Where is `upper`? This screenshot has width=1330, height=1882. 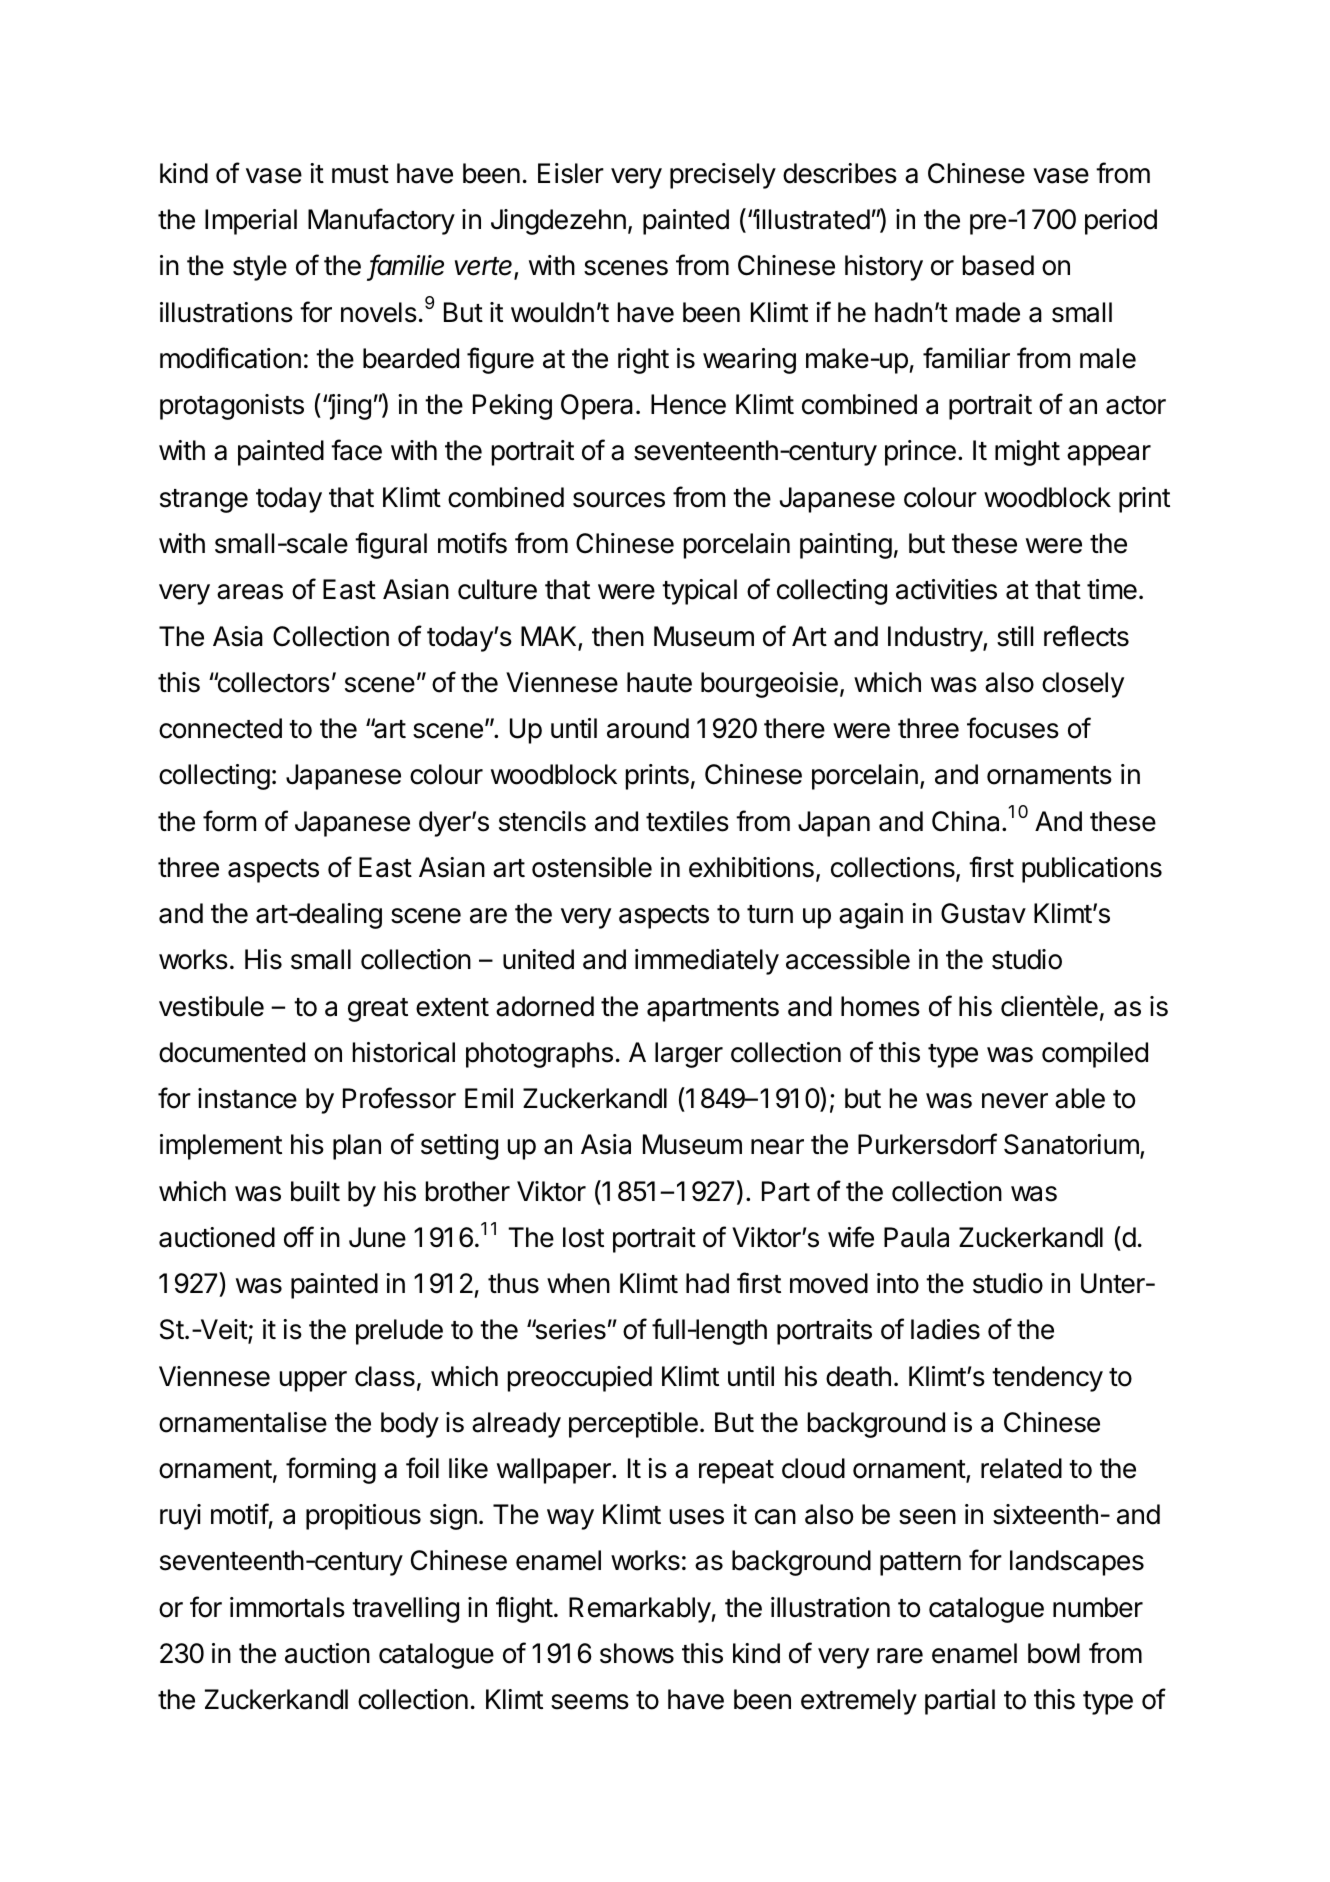 upper is located at coordinates (313, 1381).
